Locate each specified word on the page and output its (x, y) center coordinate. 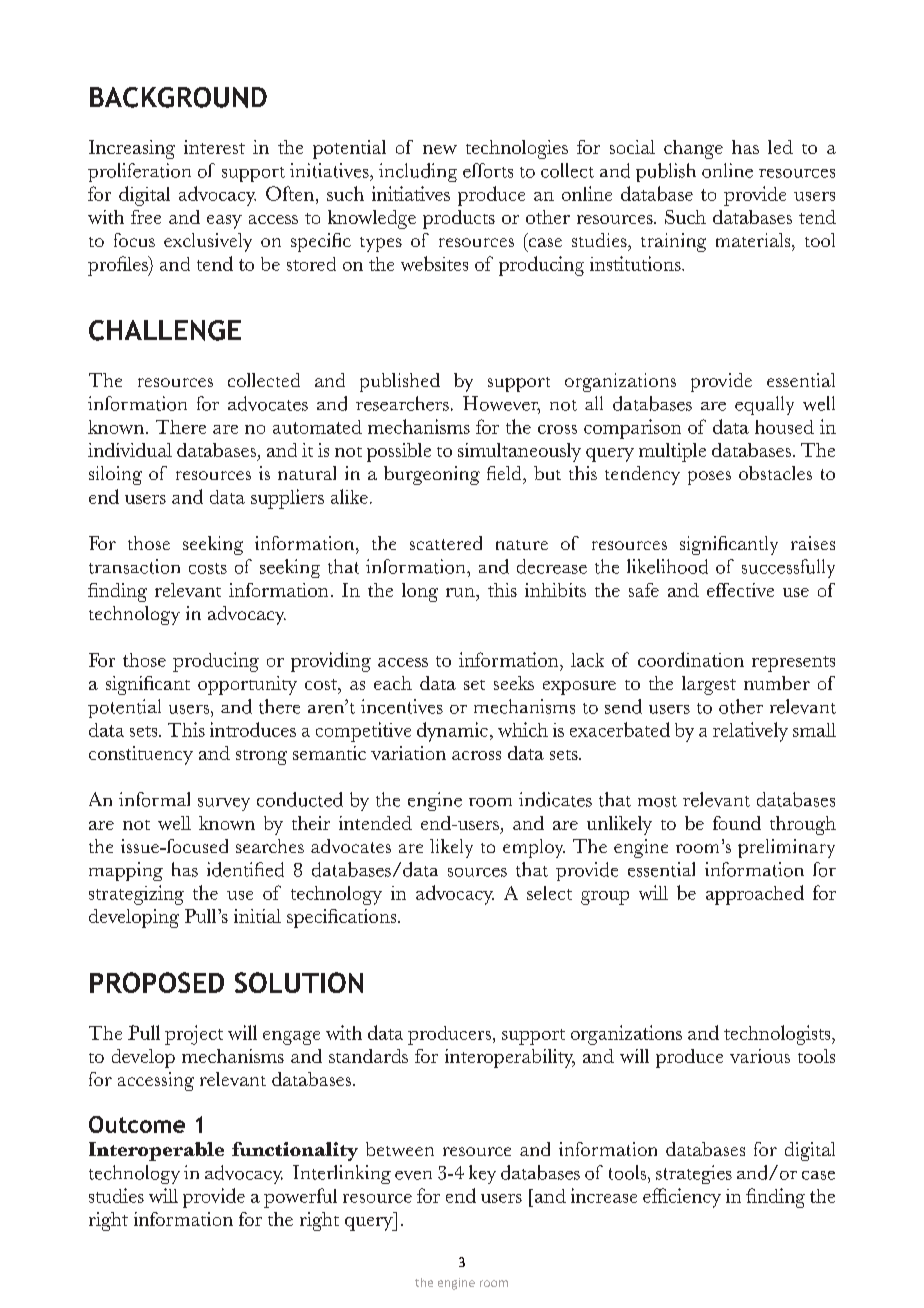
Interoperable (156, 1151)
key (482, 1174)
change (693, 149)
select (549, 893)
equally (764, 405)
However (501, 404)
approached (755, 895)
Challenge (165, 330)
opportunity (247, 685)
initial (257, 916)
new (440, 149)
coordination (691, 659)
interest (214, 147)
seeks (514, 683)
